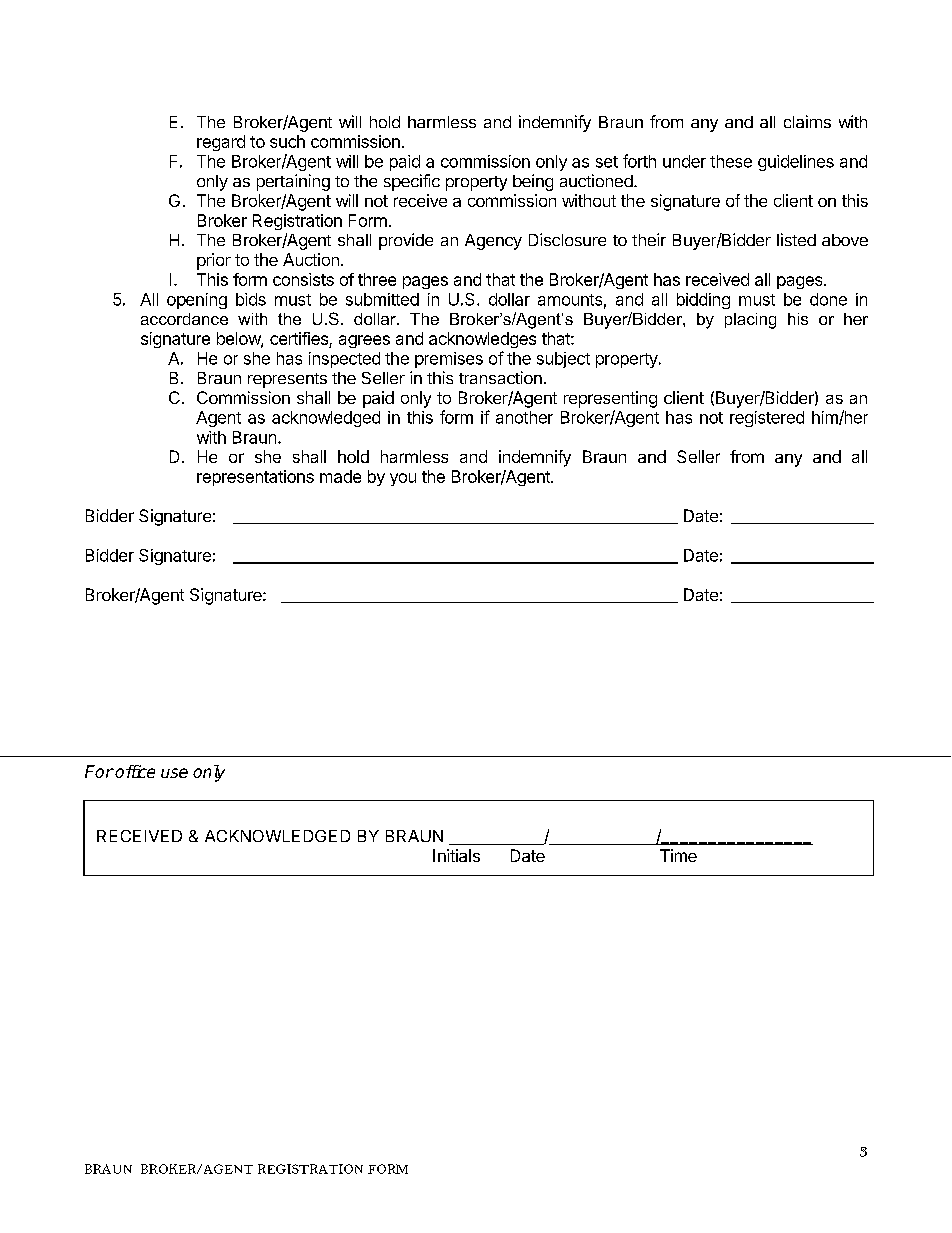 This document has width=952, height=1233. Describe the element at coordinates (174, 773) in the document. I see `use` at that location.
